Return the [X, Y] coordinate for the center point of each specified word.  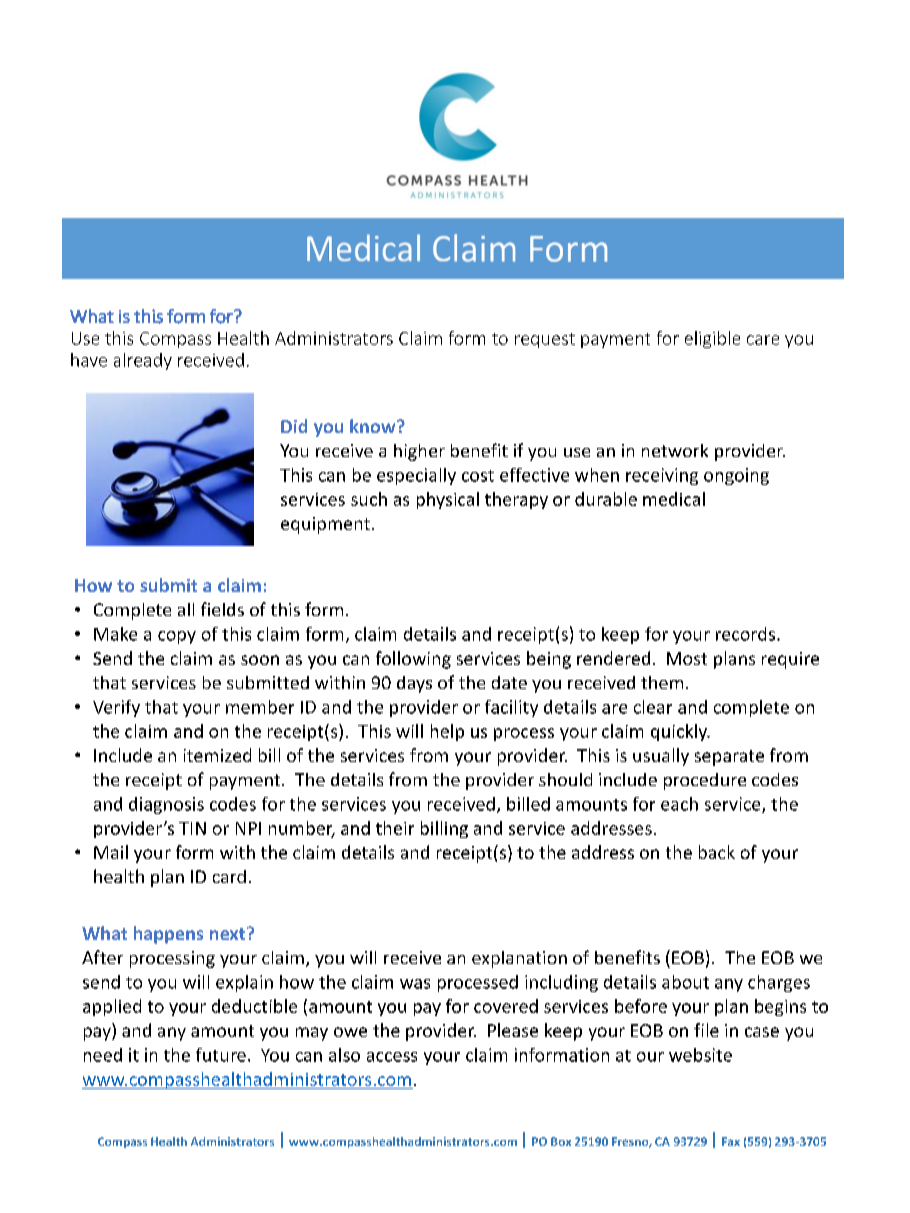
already [143, 361]
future [221, 1055]
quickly [680, 732]
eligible [712, 339]
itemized [217, 755]
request [545, 340]
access [392, 1057]
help [447, 732]
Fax [731, 1141]
